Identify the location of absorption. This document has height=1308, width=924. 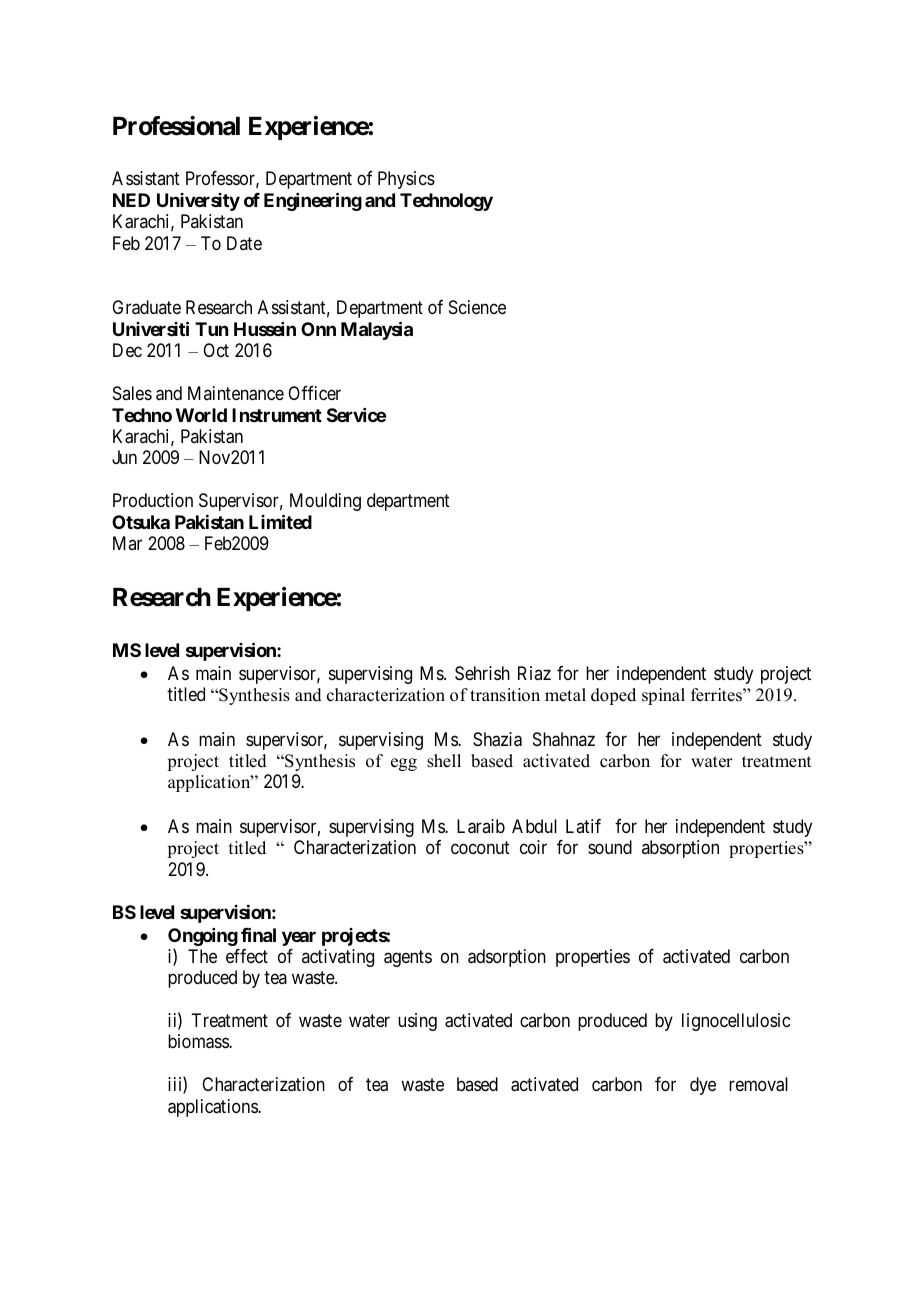
(680, 849).
